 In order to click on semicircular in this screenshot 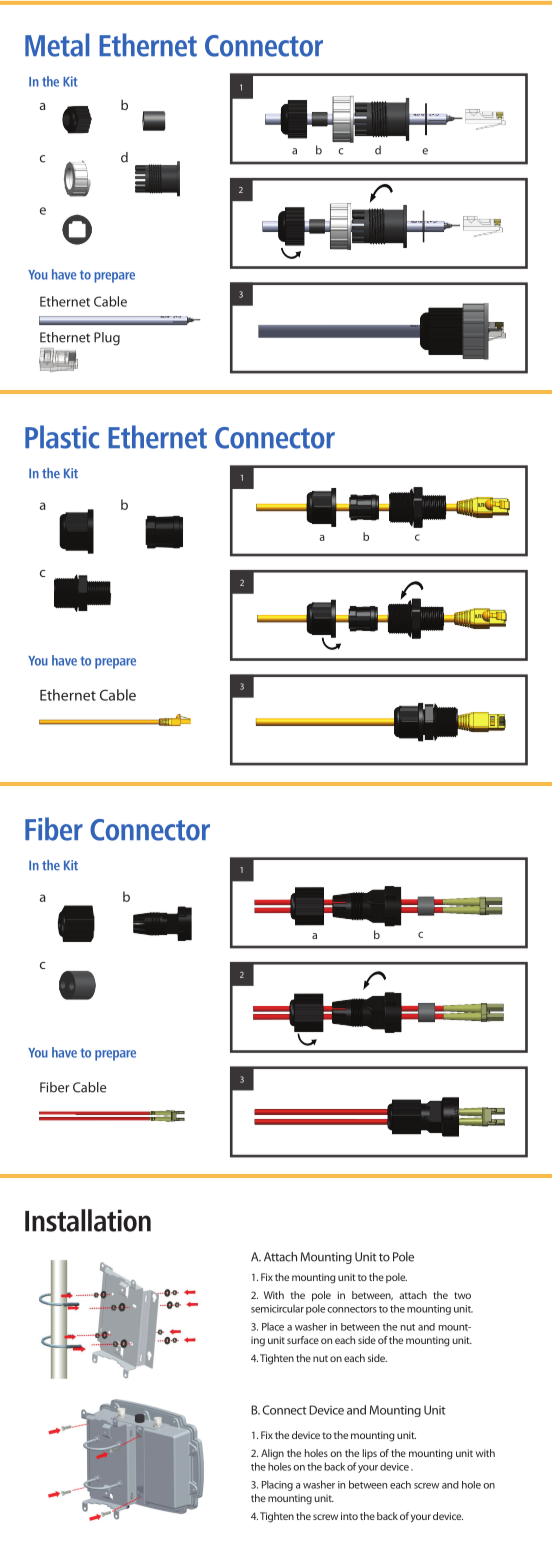, I will do `click(277, 1308)`.
